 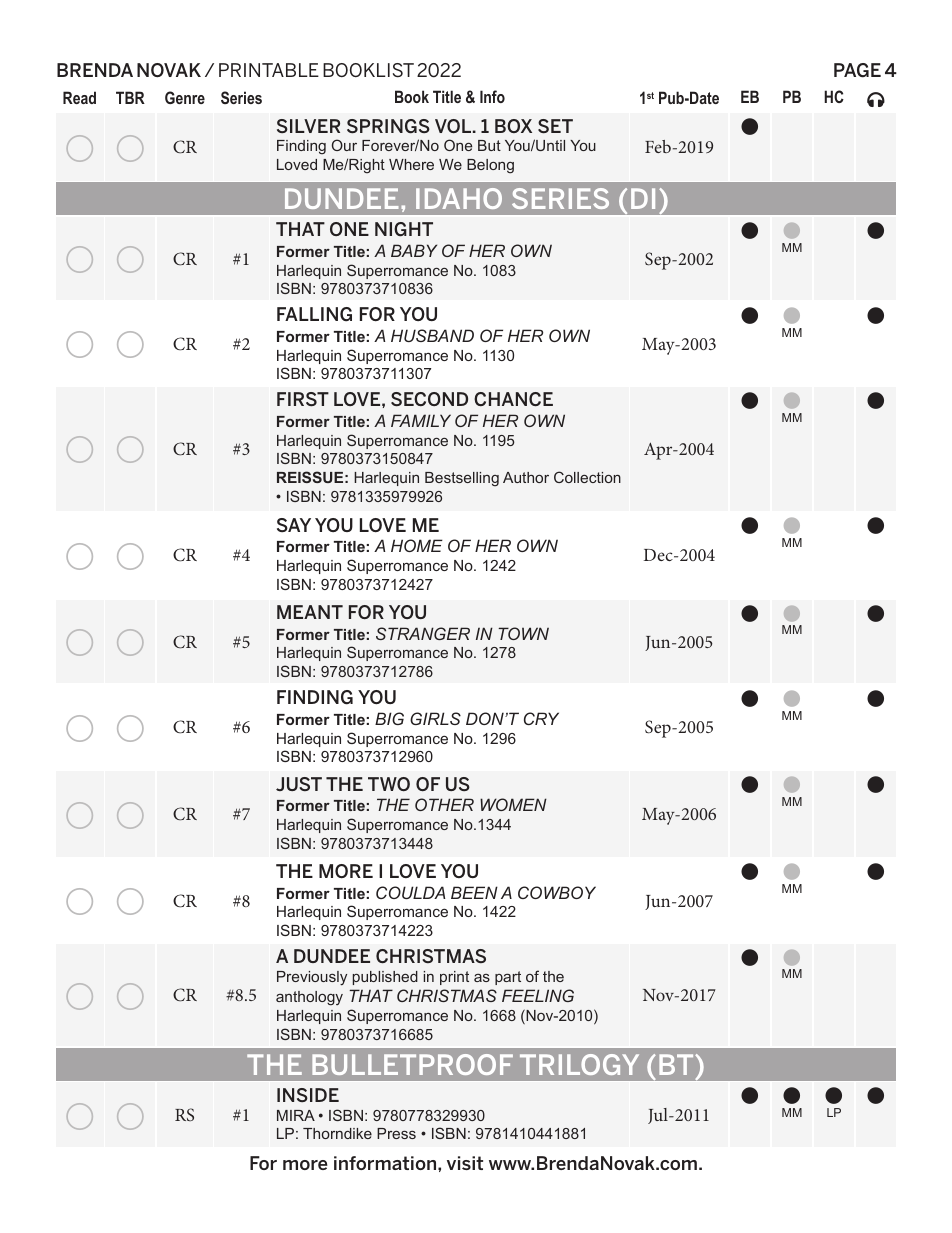 I want to click on FIRST, so click(x=303, y=399).
